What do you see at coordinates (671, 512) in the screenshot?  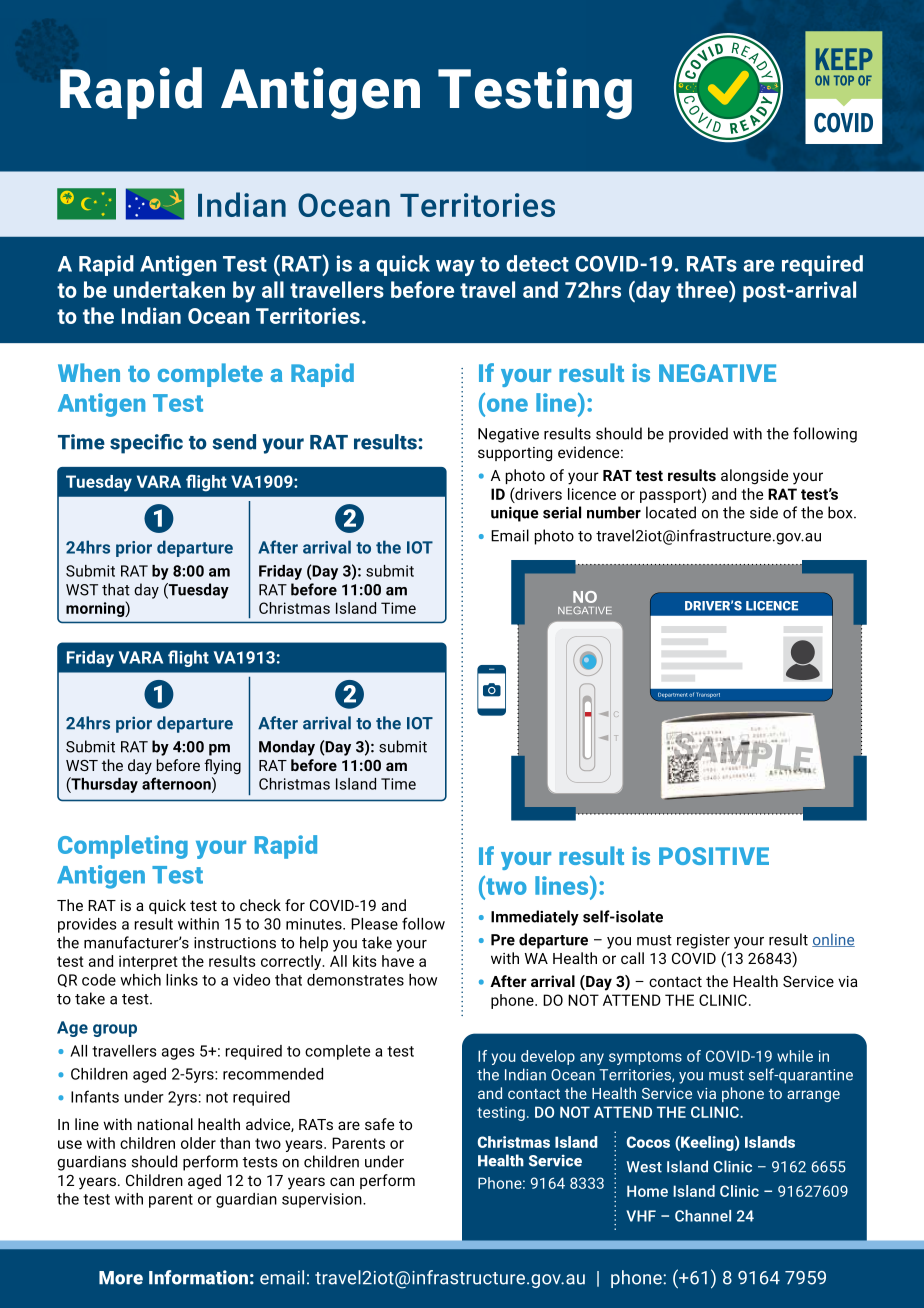 I see `located` at bounding box center [671, 512].
